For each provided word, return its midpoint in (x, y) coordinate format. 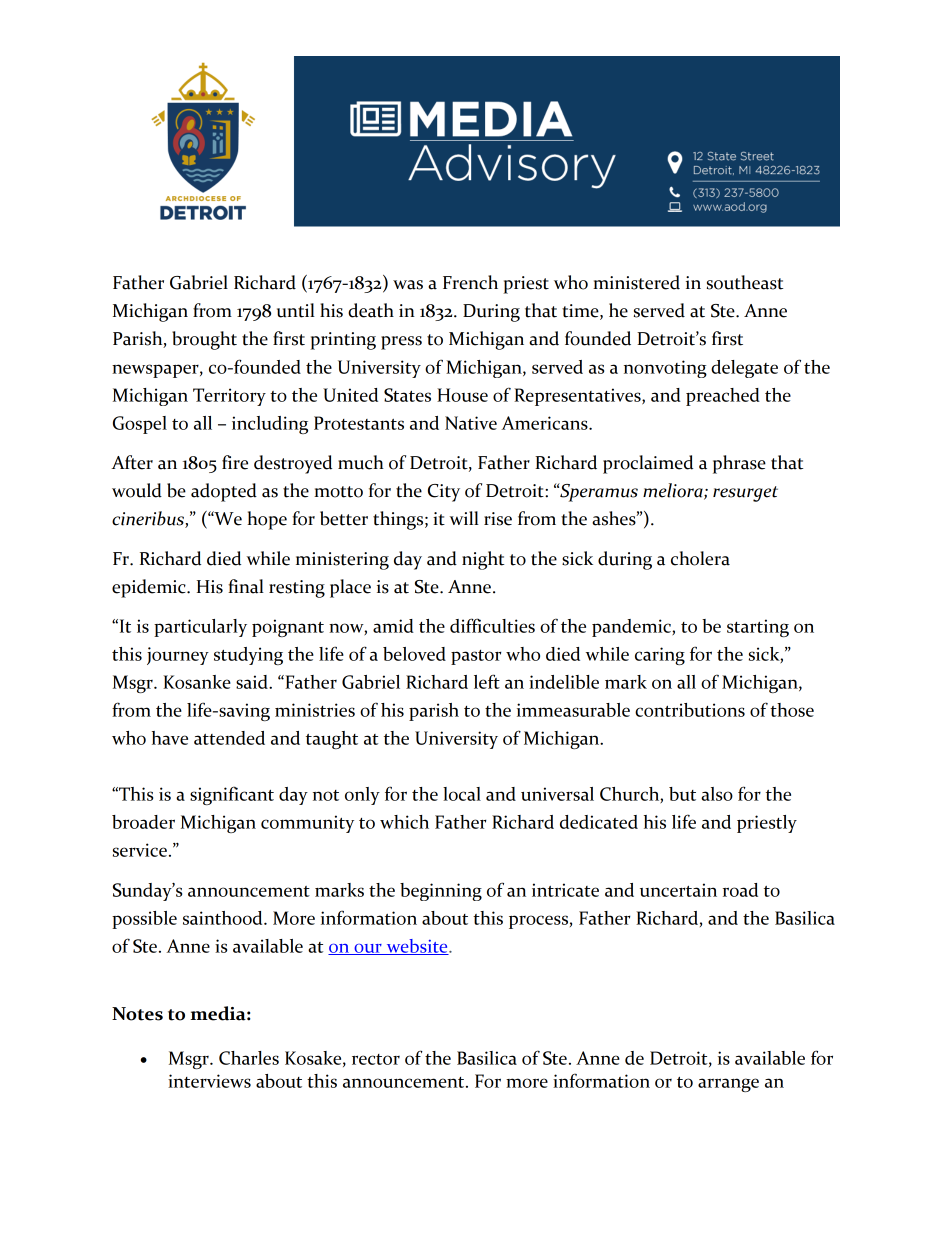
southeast (745, 282)
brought (204, 340)
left (487, 681)
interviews (209, 1081)
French (470, 282)
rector (376, 1059)
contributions (690, 710)
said (253, 682)
